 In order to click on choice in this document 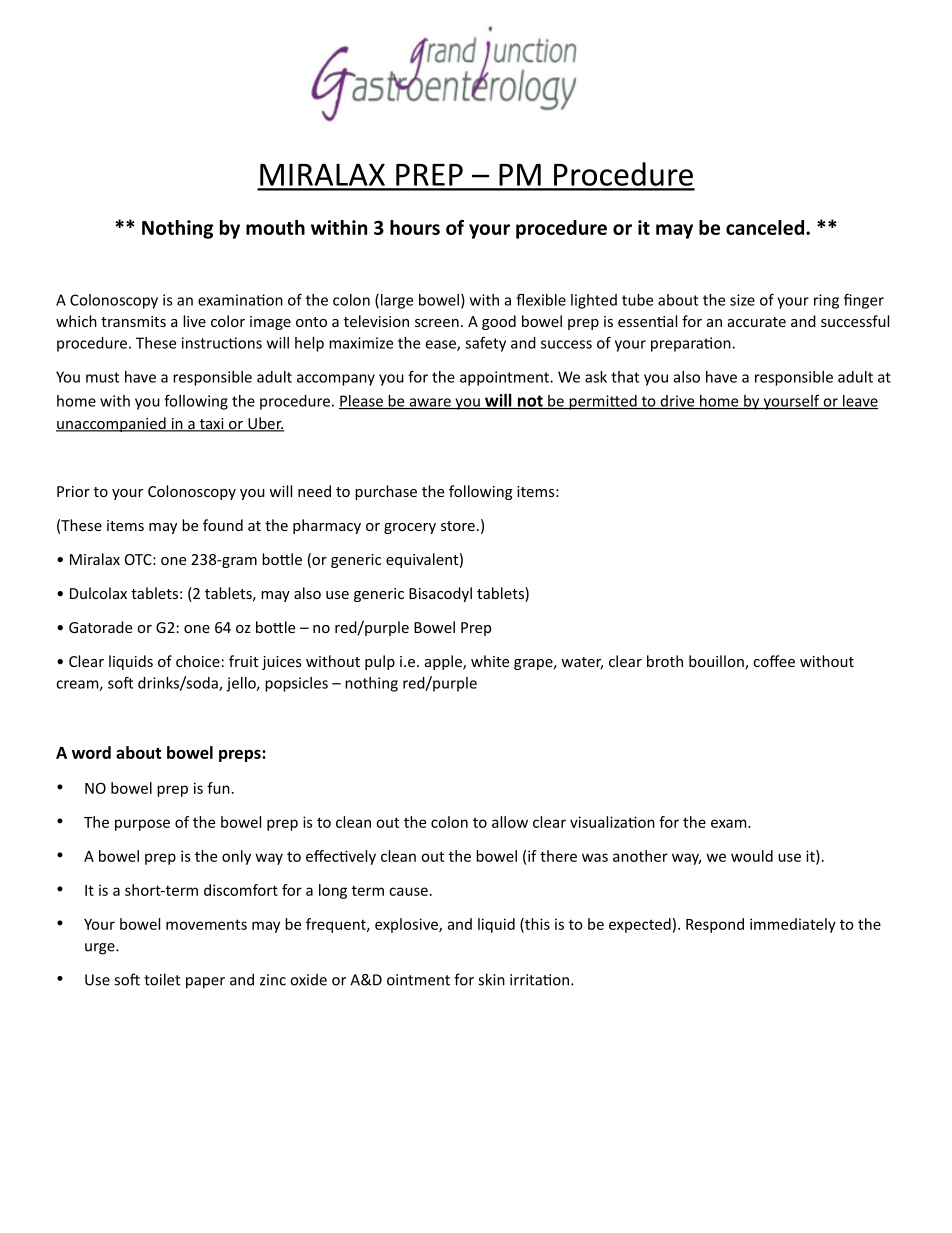, I will do `click(198, 661)`.
